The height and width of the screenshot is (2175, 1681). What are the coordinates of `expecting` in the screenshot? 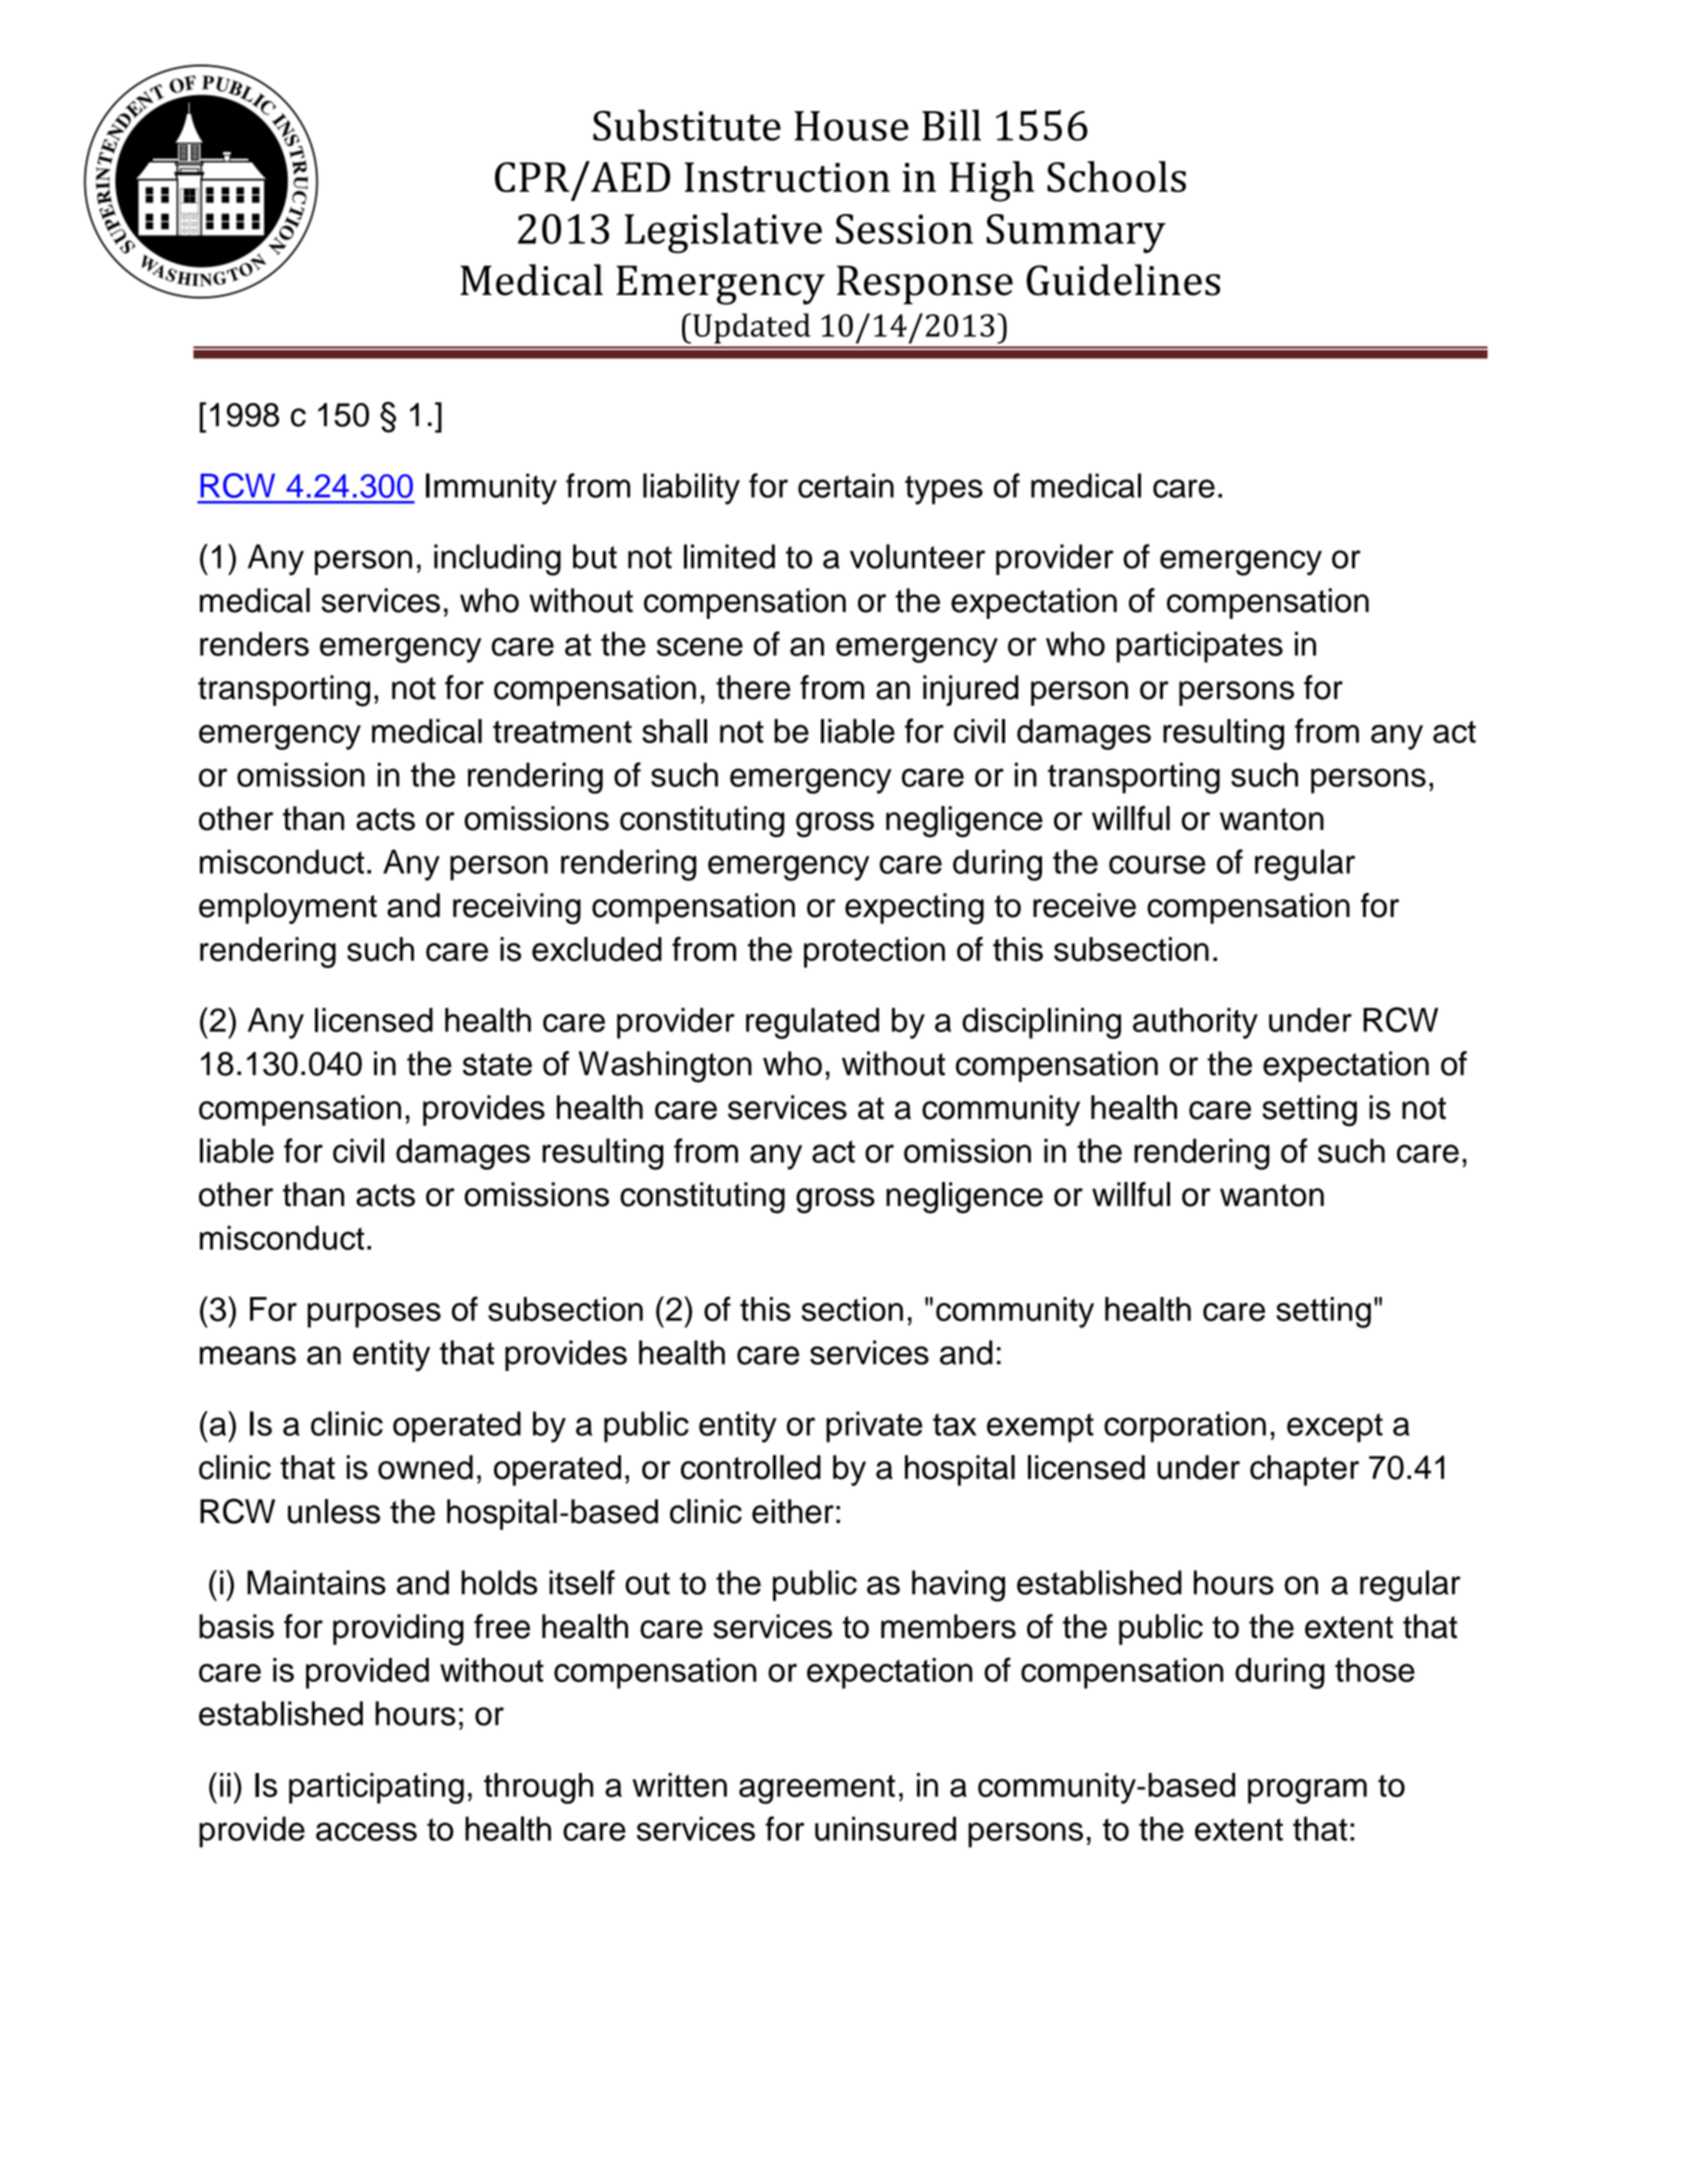 It's located at (914, 909).
